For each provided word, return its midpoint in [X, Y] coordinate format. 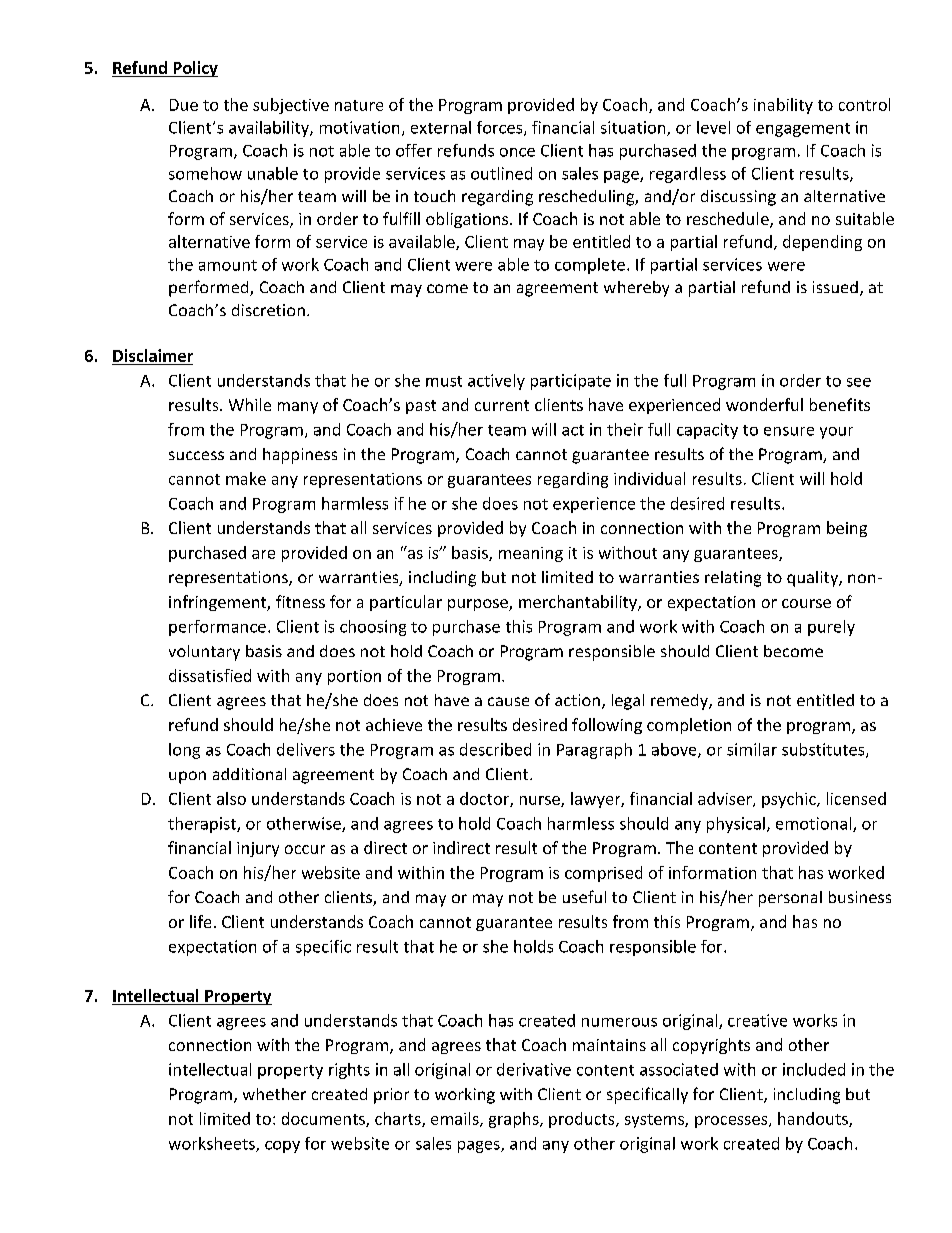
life [200, 921]
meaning [531, 554]
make [246, 478]
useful [584, 896]
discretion [268, 310]
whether [274, 1094]
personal [790, 899]
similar [752, 749]
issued [835, 287]
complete [590, 266]
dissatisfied [210, 675]
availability [270, 129]
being [847, 529]
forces [501, 128]
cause [508, 701]
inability [783, 106]
